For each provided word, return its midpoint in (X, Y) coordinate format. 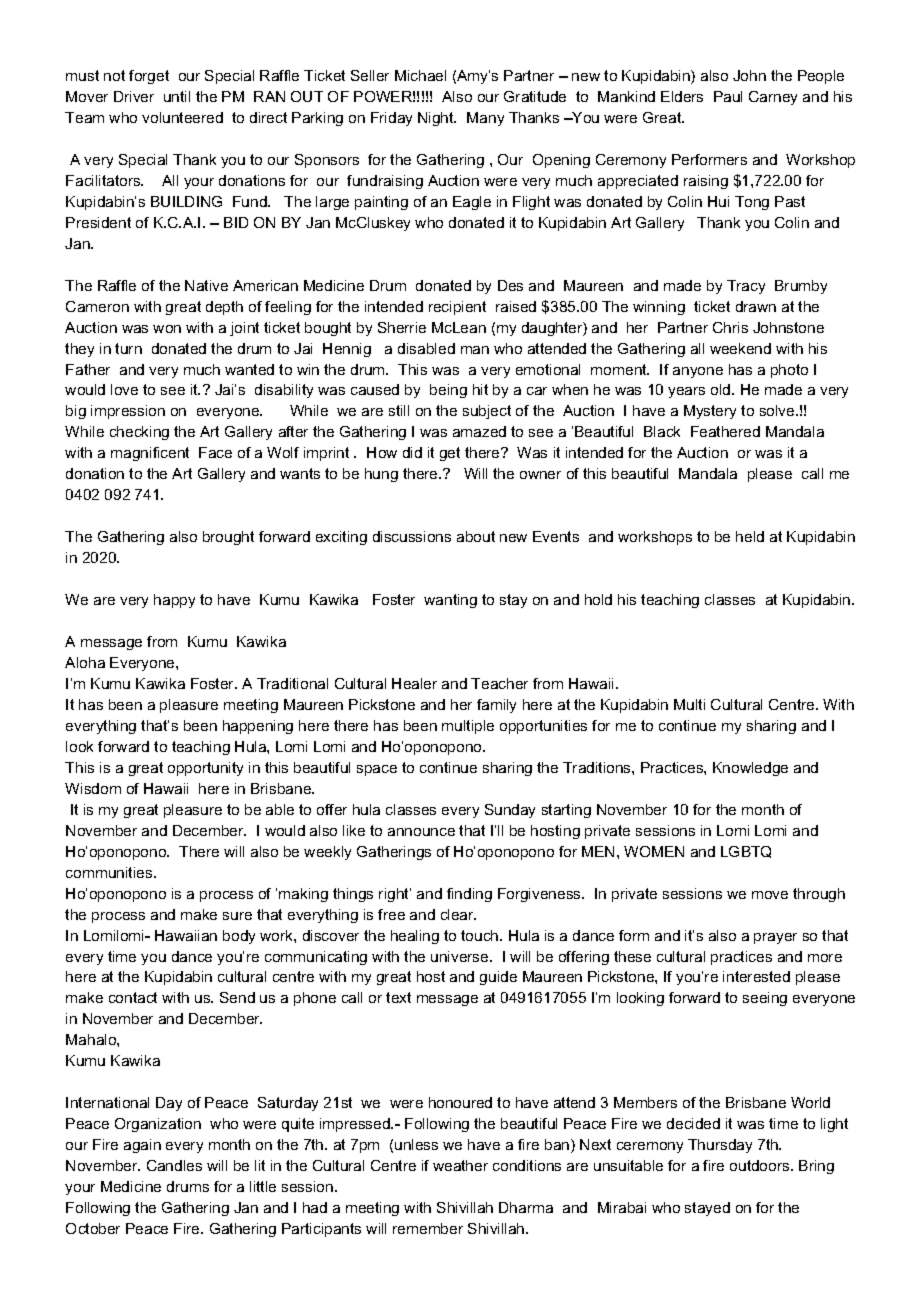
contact (133, 997)
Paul (728, 96)
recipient (457, 308)
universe (461, 956)
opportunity (205, 769)
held (750, 536)
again (142, 1146)
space (377, 770)
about (476, 536)
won (167, 329)
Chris (730, 327)
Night (437, 119)
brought (228, 538)
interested (756, 976)
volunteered (182, 117)
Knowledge (750, 769)
